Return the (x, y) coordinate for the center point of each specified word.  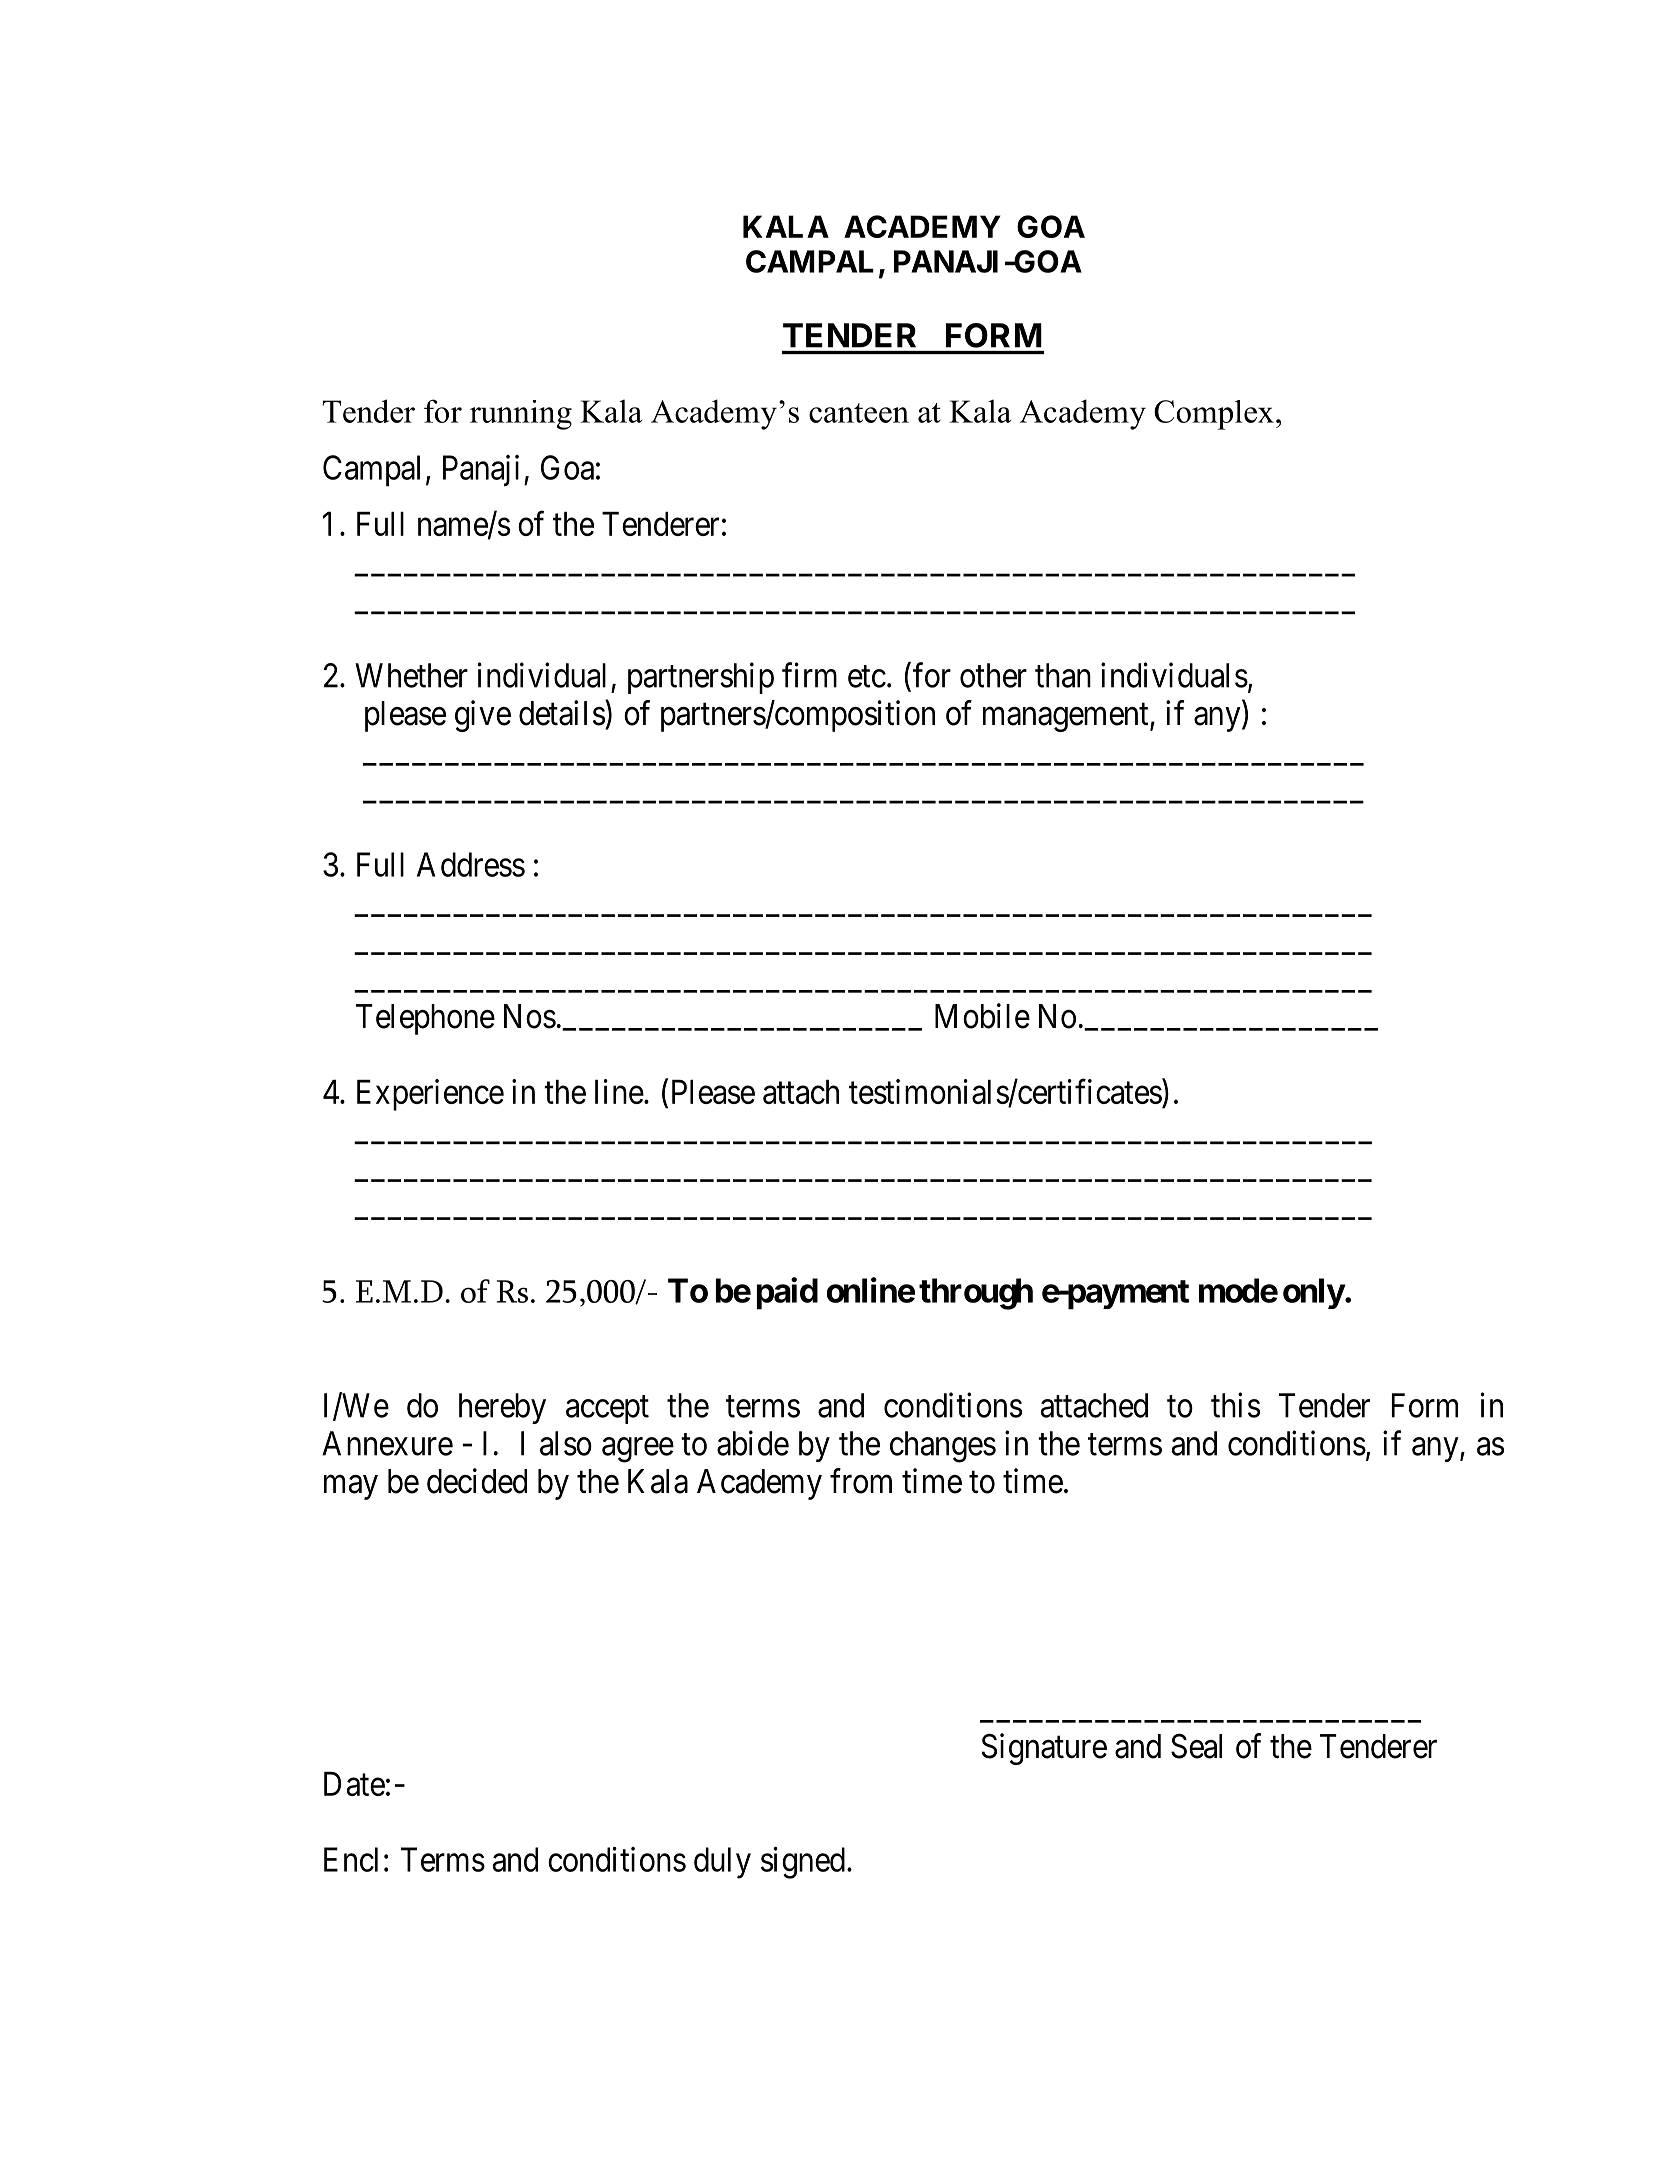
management (1067, 718)
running (521, 415)
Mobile (982, 1016)
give (483, 716)
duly (722, 1863)
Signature (1044, 1749)
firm (809, 675)
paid (787, 1293)
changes (943, 1447)
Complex (1214, 415)
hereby (502, 1408)
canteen (859, 413)
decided (477, 1481)
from (861, 1481)
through (976, 1294)
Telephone (425, 1019)
